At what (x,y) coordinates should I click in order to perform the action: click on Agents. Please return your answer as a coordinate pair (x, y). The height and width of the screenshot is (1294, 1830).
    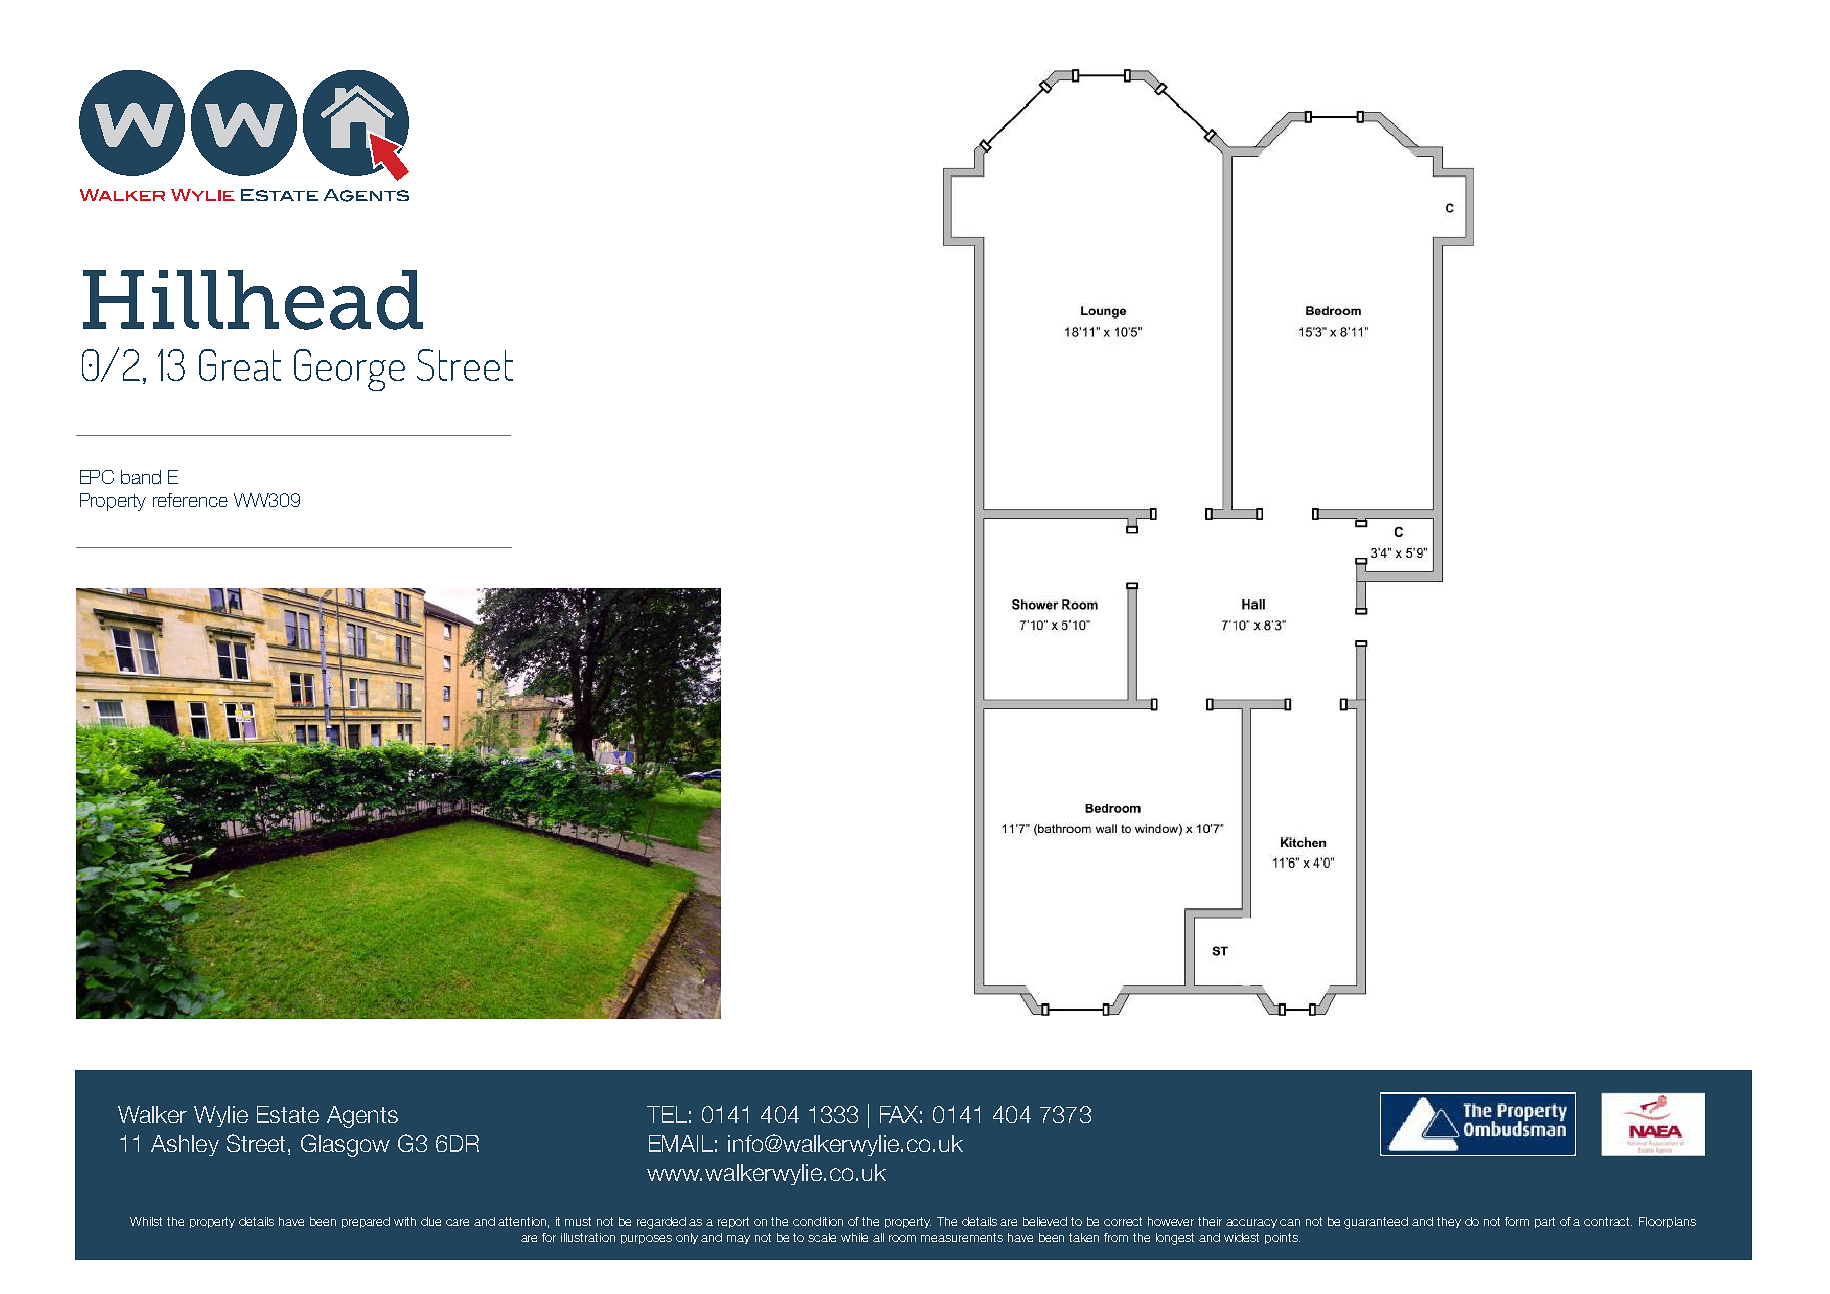
    Looking at the image, I should click on (362, 1117).
